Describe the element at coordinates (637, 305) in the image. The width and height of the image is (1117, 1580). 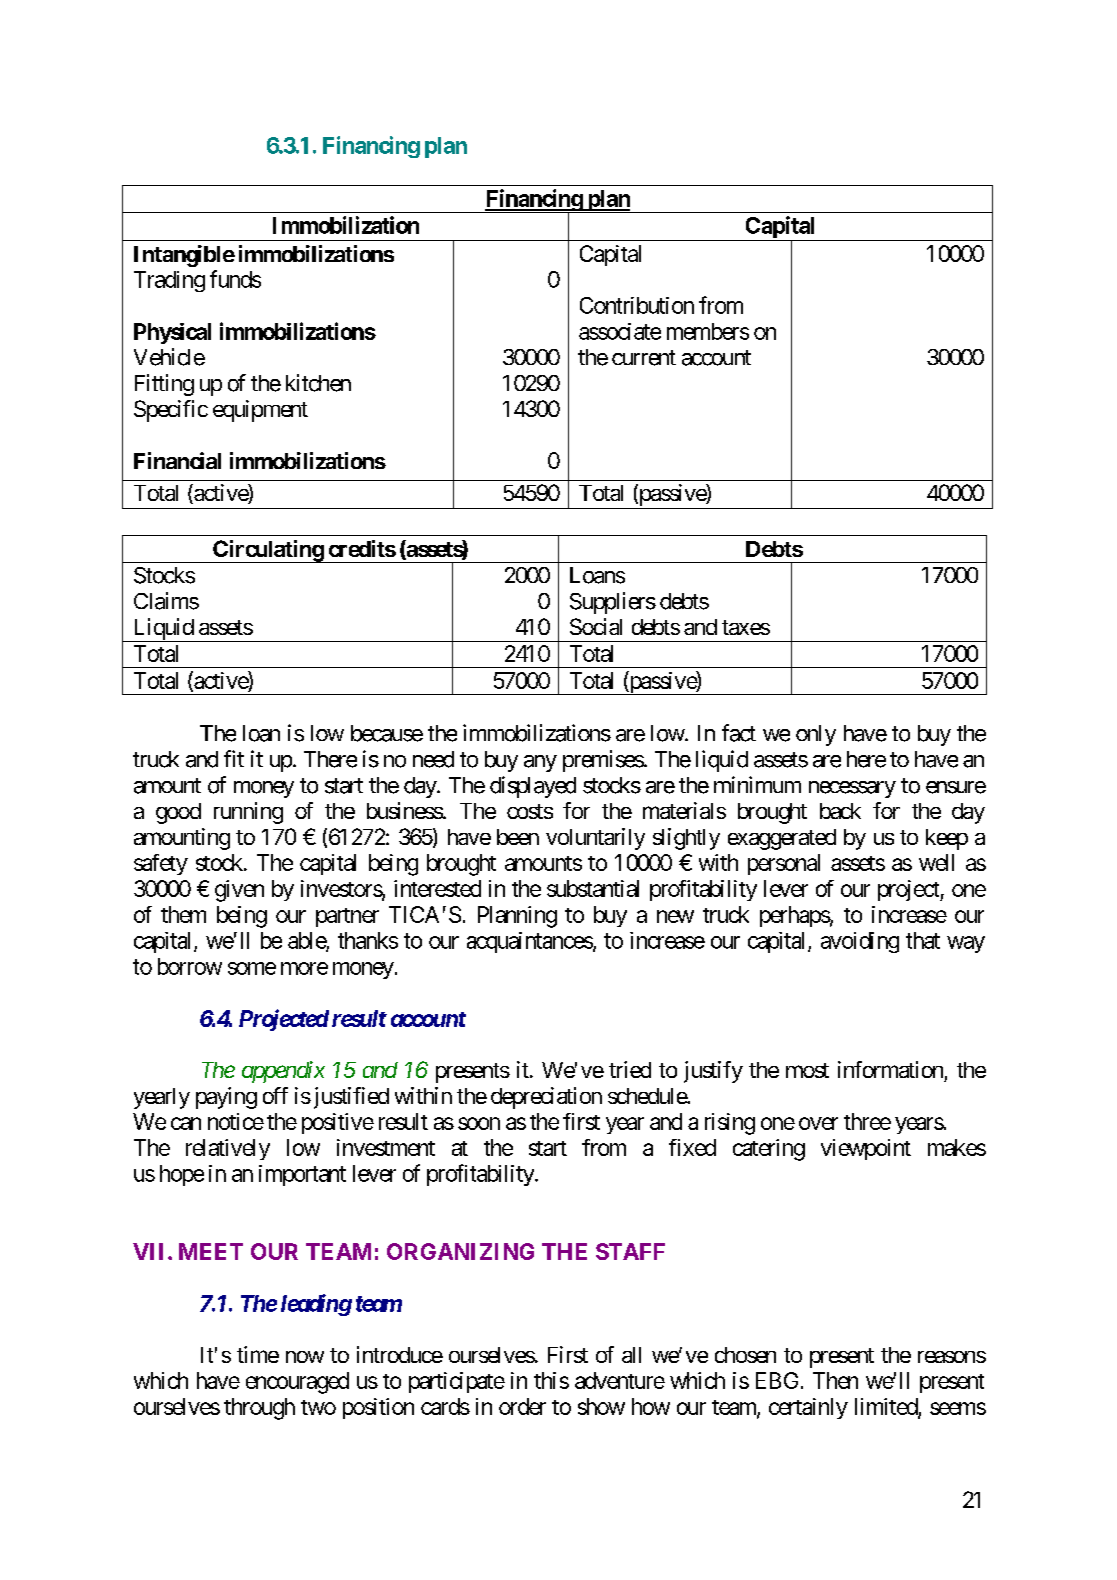
I see `Contribution` at that location.
